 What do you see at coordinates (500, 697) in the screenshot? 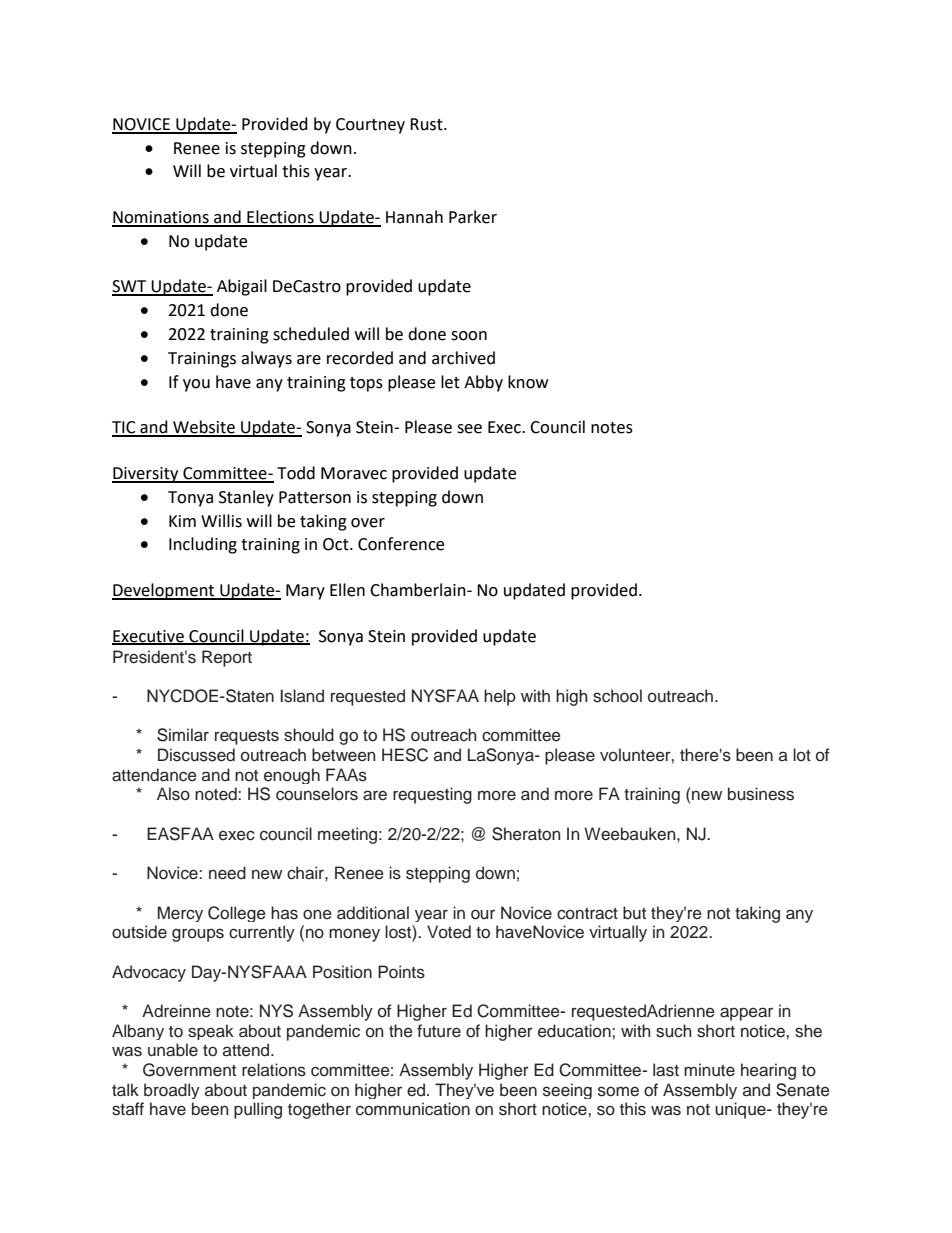
I see `help` at bounding box center [500, 697].
